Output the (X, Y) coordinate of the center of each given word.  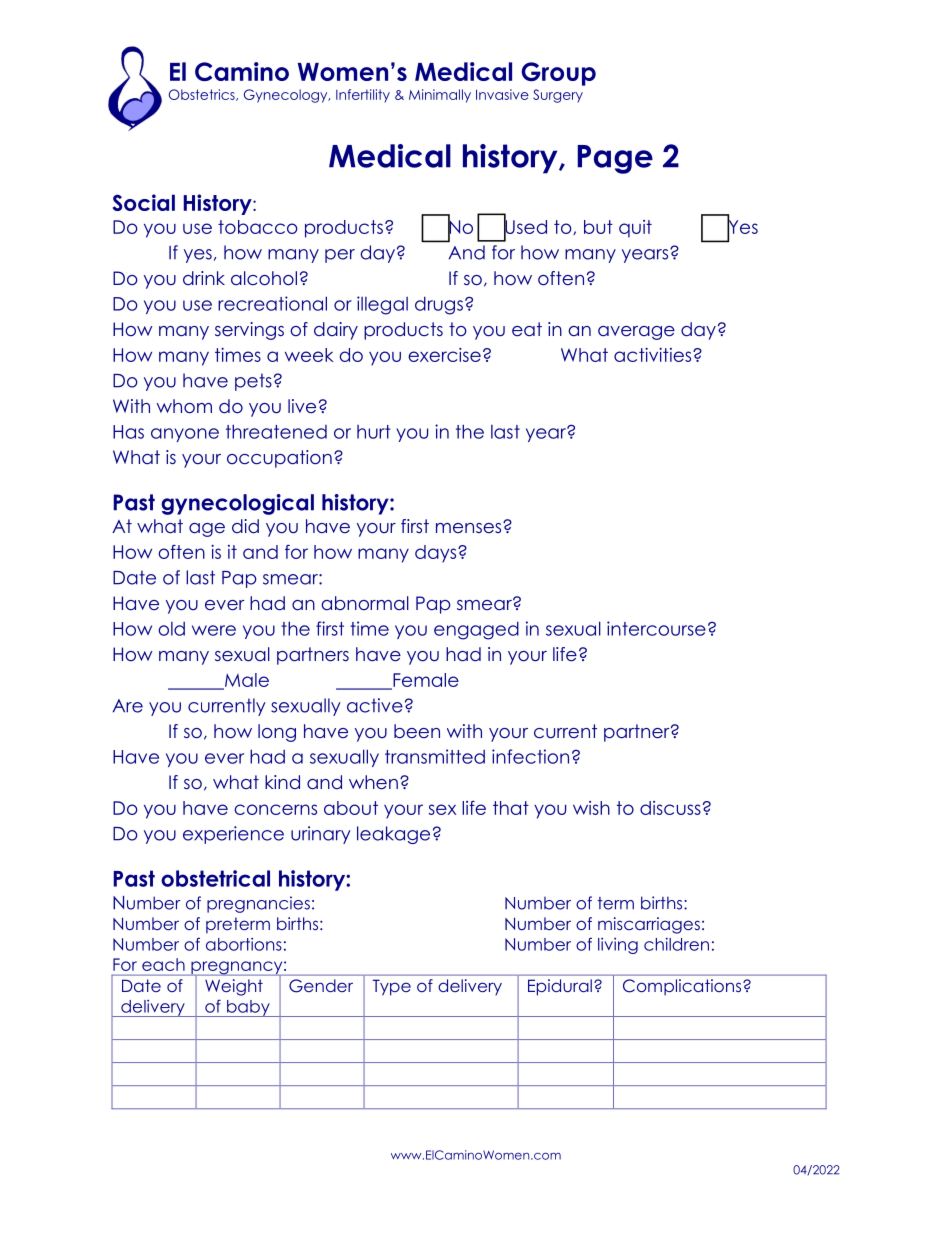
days (437, 554)
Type (392, 987)
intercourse (656, 628)
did (245, 526)
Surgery (558, 96)
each (163, 964)
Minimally (440, 96)
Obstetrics (203, 95)
